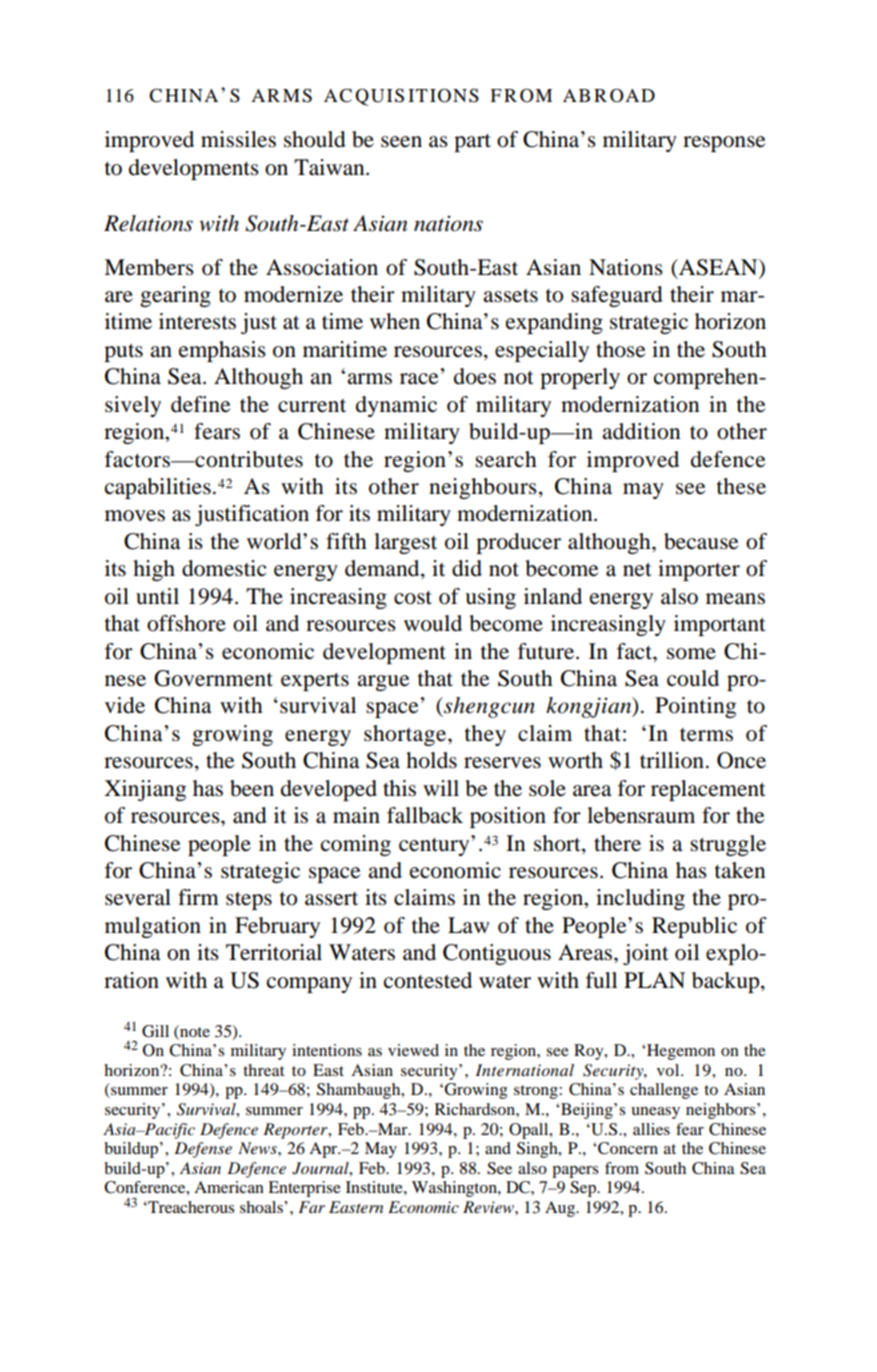 This screenshot has width=877, height=1372. Describe the element at coordinates (222, 351) in the screenshot. I see `emphasis` at that location.
